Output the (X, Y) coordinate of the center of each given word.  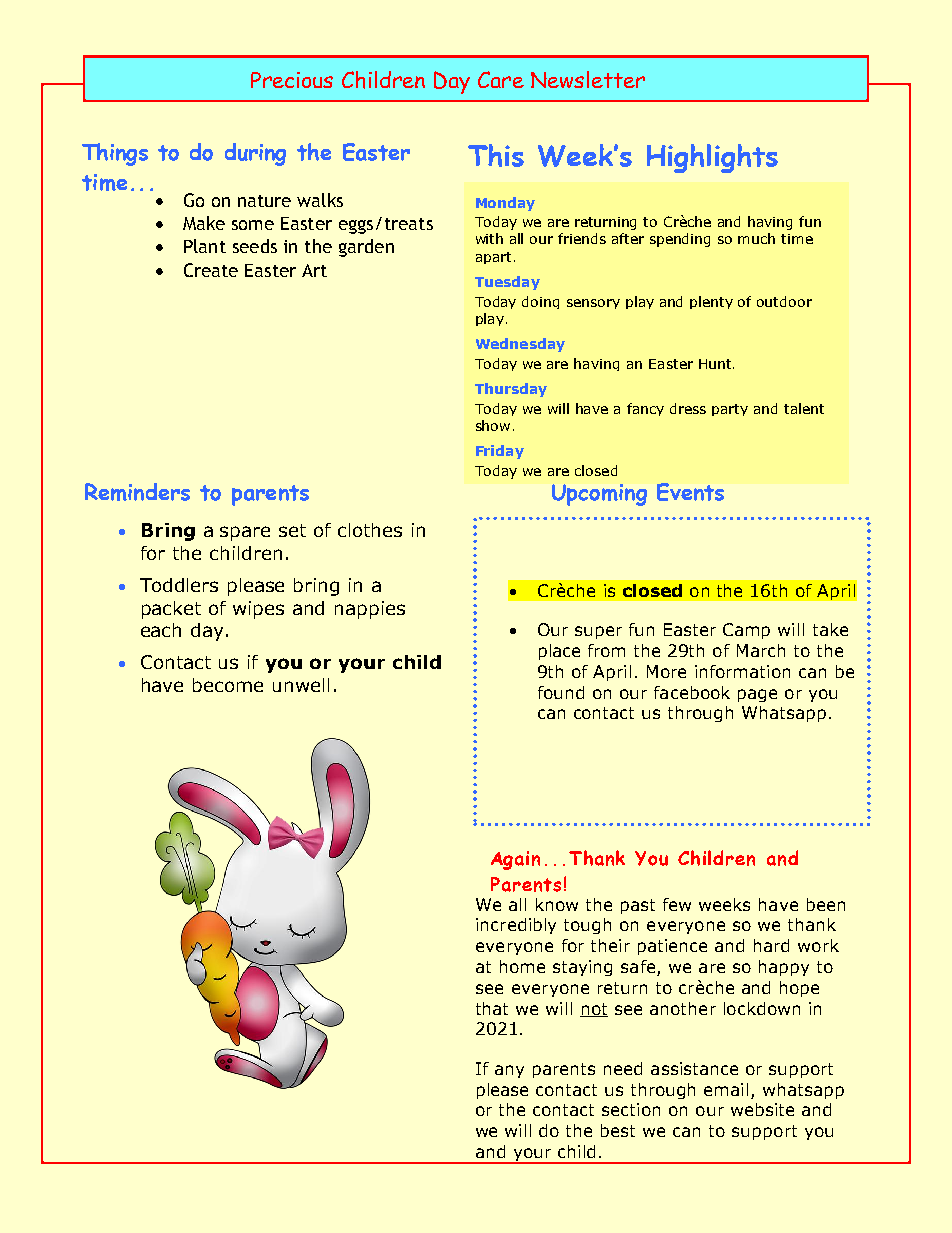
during (255, 154)
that (492, 1008)
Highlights (712, 158)
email (726, 1089)
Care (501, 79)
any (509, 1071)
